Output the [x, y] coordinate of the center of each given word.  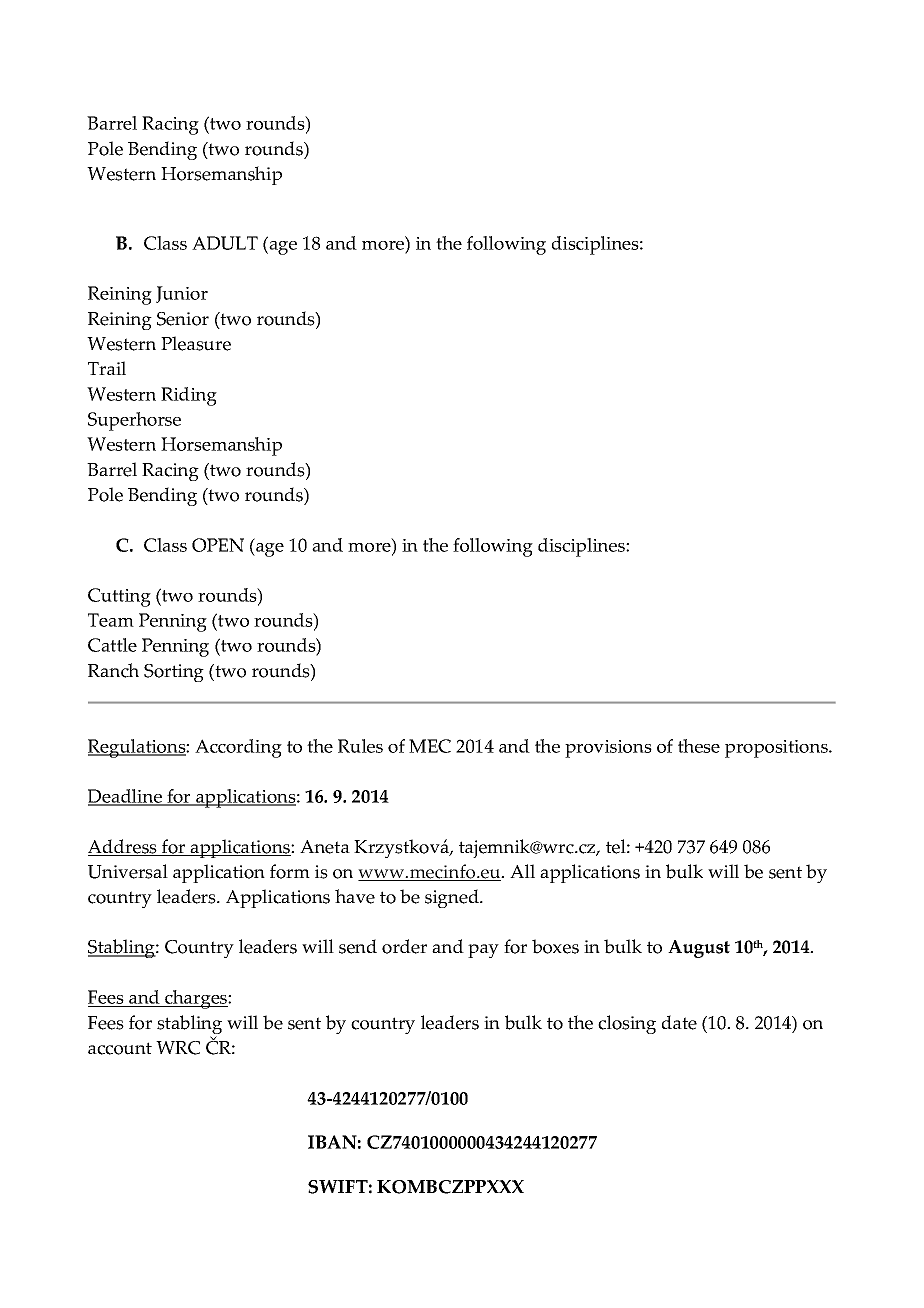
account [120, 1048]
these [699, 746]
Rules [360, 746]
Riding [189, 396]
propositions [777, 749]
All [522, 871]
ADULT [225, 243]
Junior [182, 294]
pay [483, 951]
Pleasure [196, 343]
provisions [608, 749]
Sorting [174, 673]
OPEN [218, 545]
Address [123, 847]
